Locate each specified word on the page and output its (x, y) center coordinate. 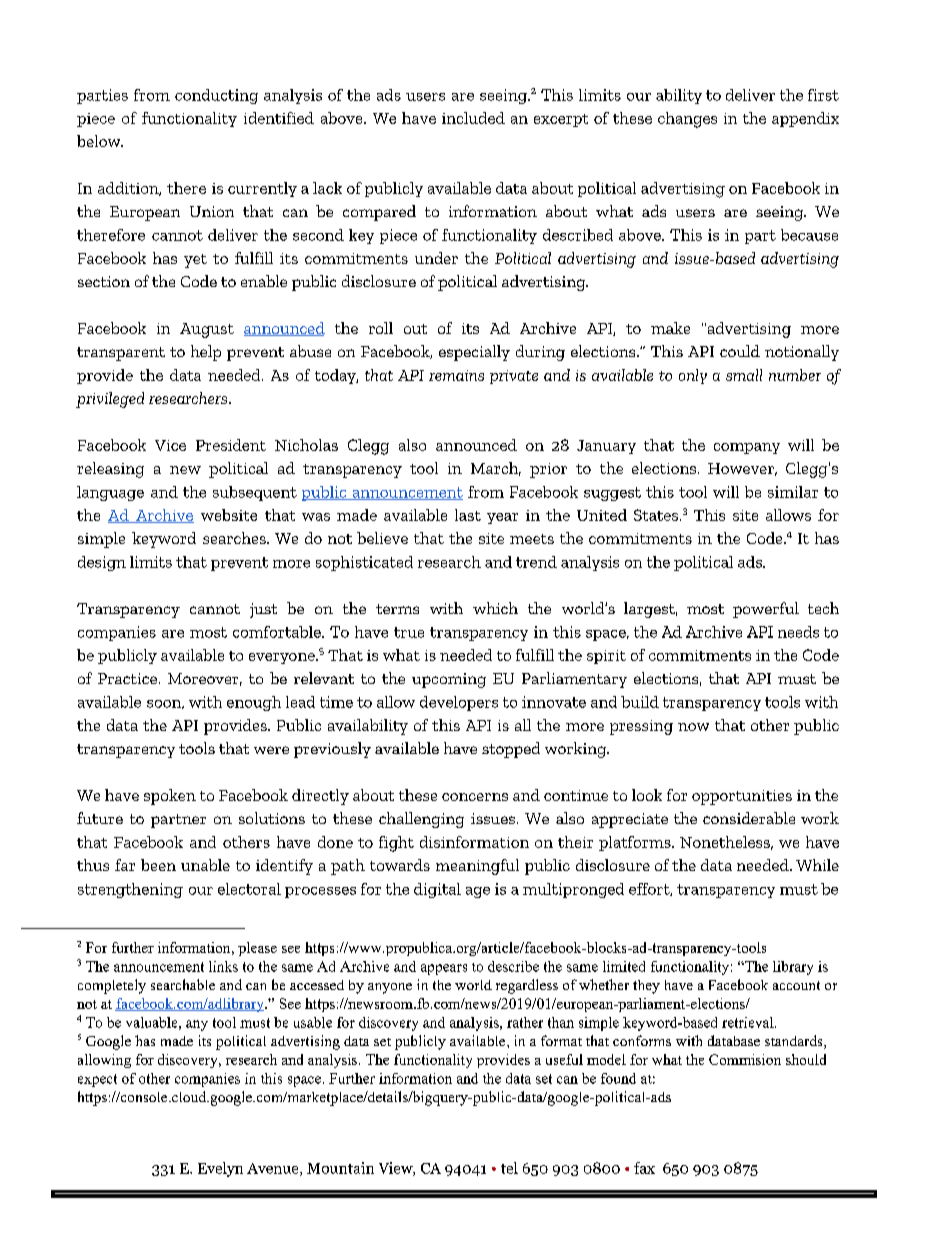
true (409, 632)
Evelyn (220, 1169)
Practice (129, 678)
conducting (216, 96)
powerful (766, 610)
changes (687, 120)
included (473, 118)
